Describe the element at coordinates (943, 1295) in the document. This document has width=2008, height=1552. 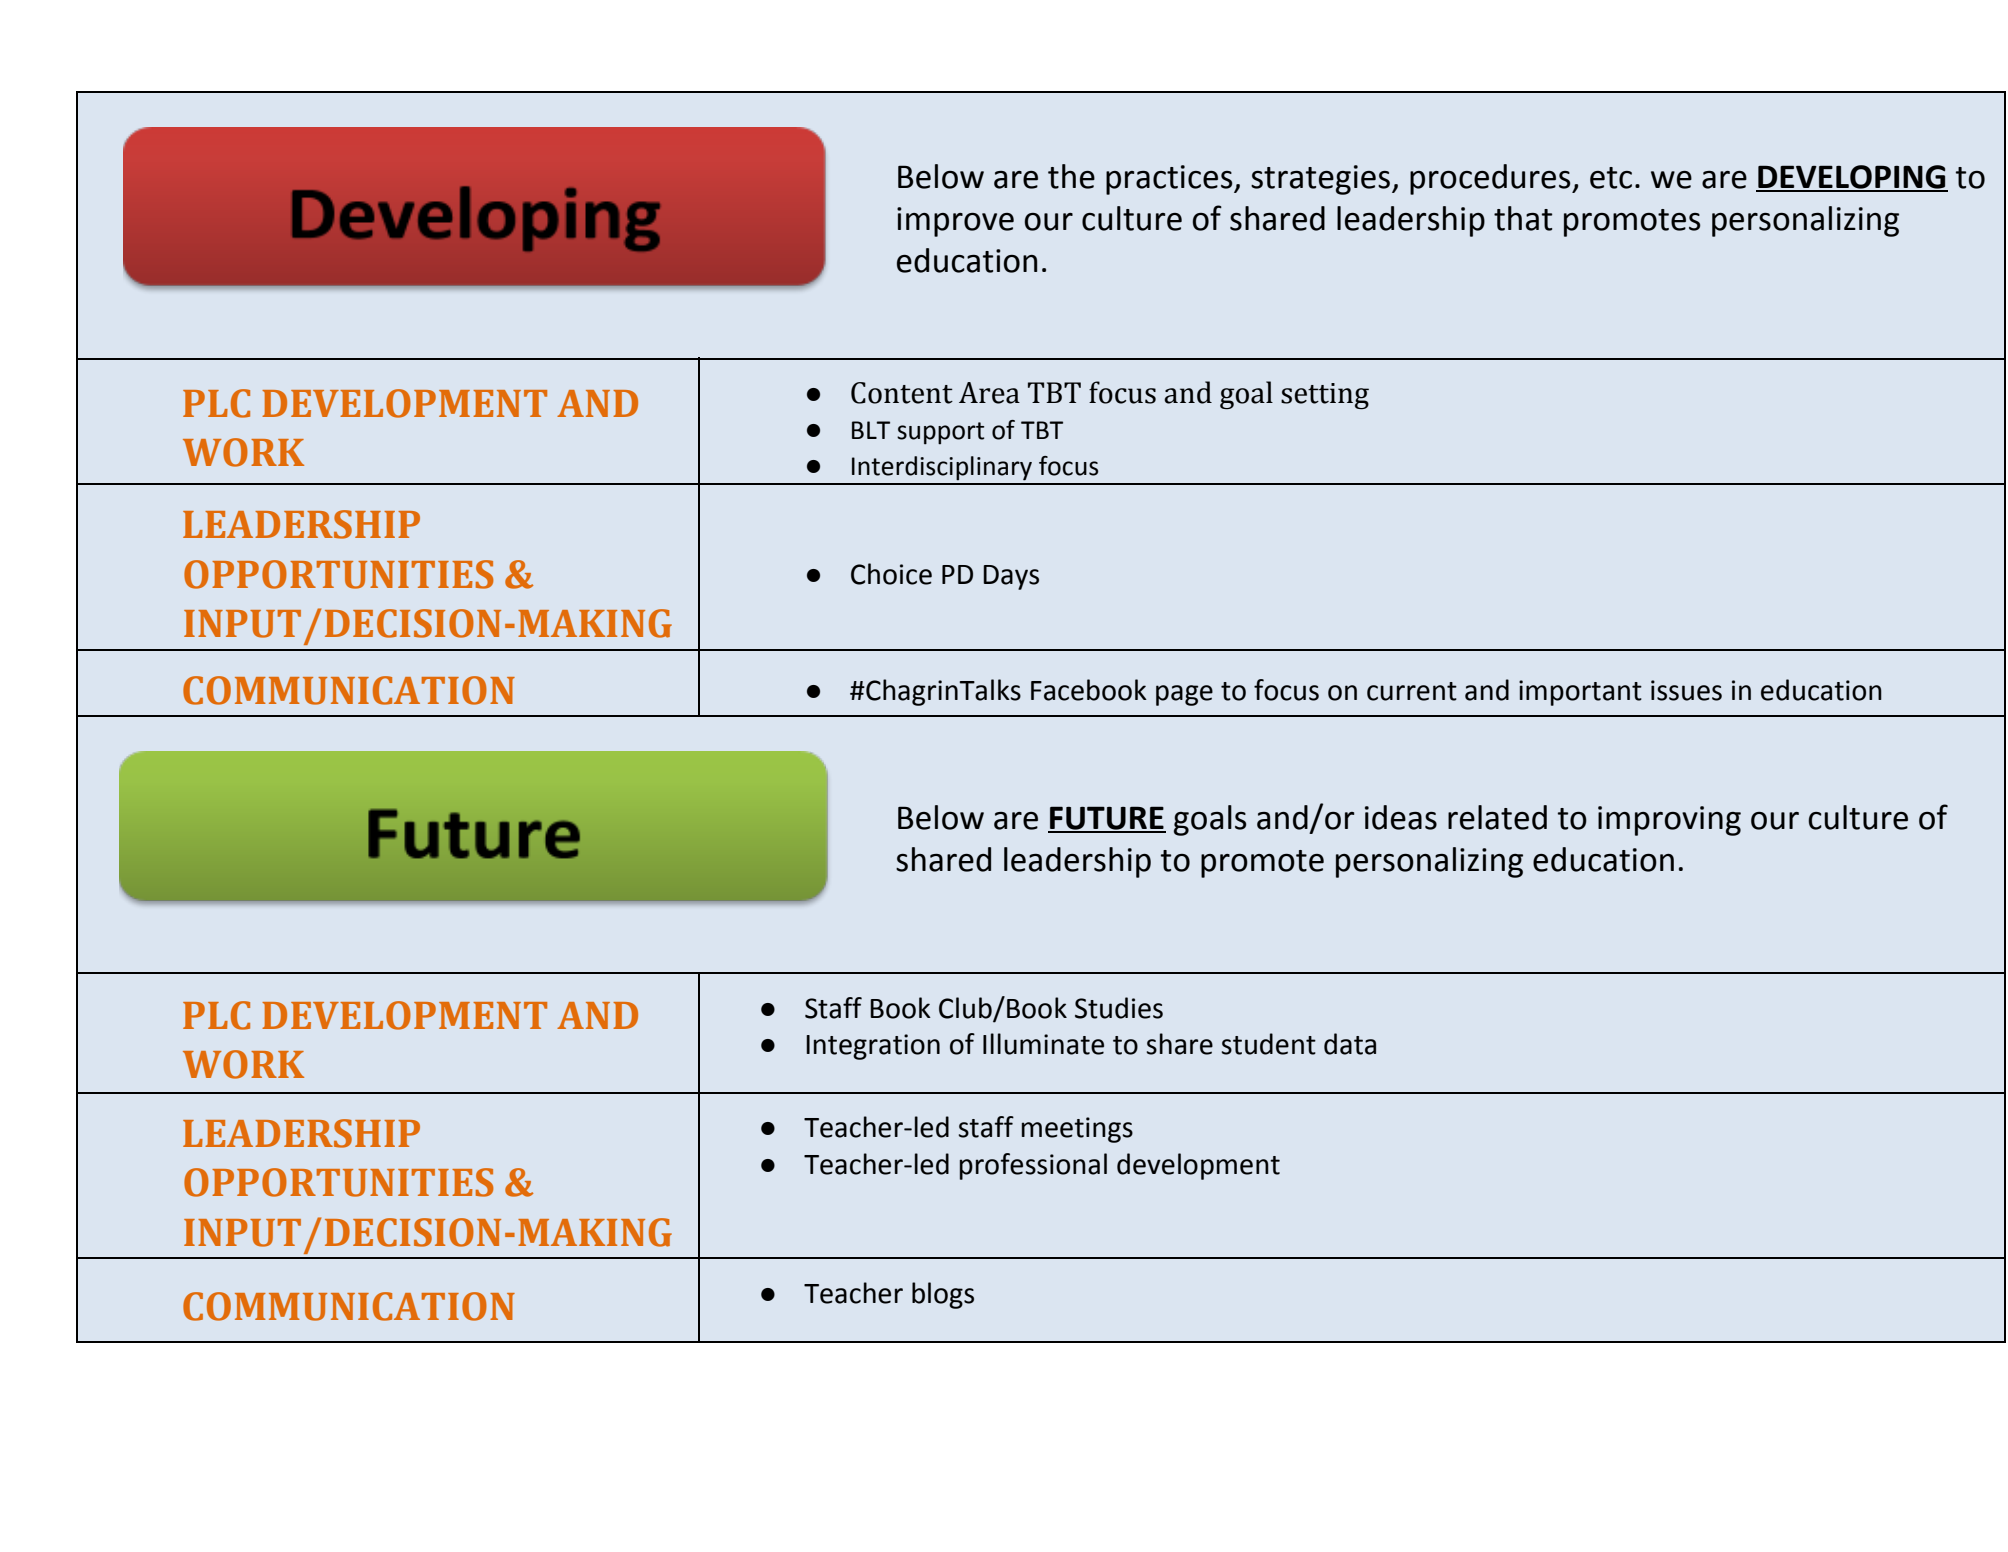
I see `blogs` at that location.
